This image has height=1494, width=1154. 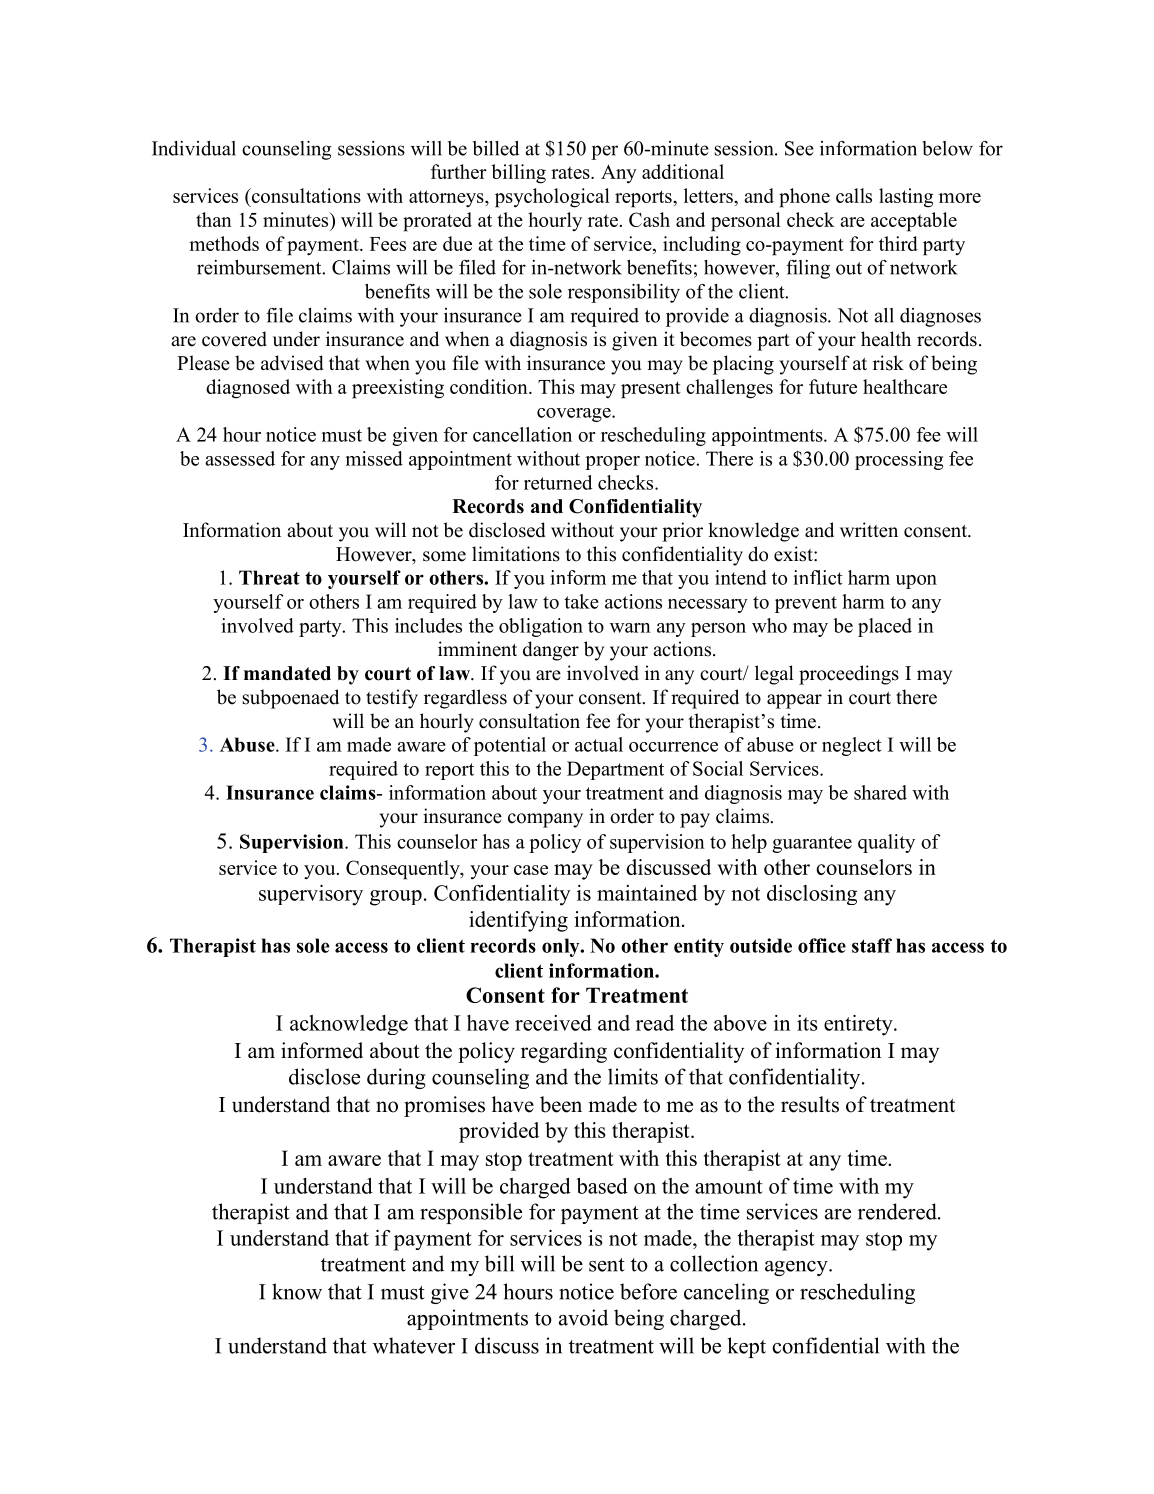 What do you see at coordinates (552, 198) in the image?
I see `psychological` at bounding box center [552, 198].
